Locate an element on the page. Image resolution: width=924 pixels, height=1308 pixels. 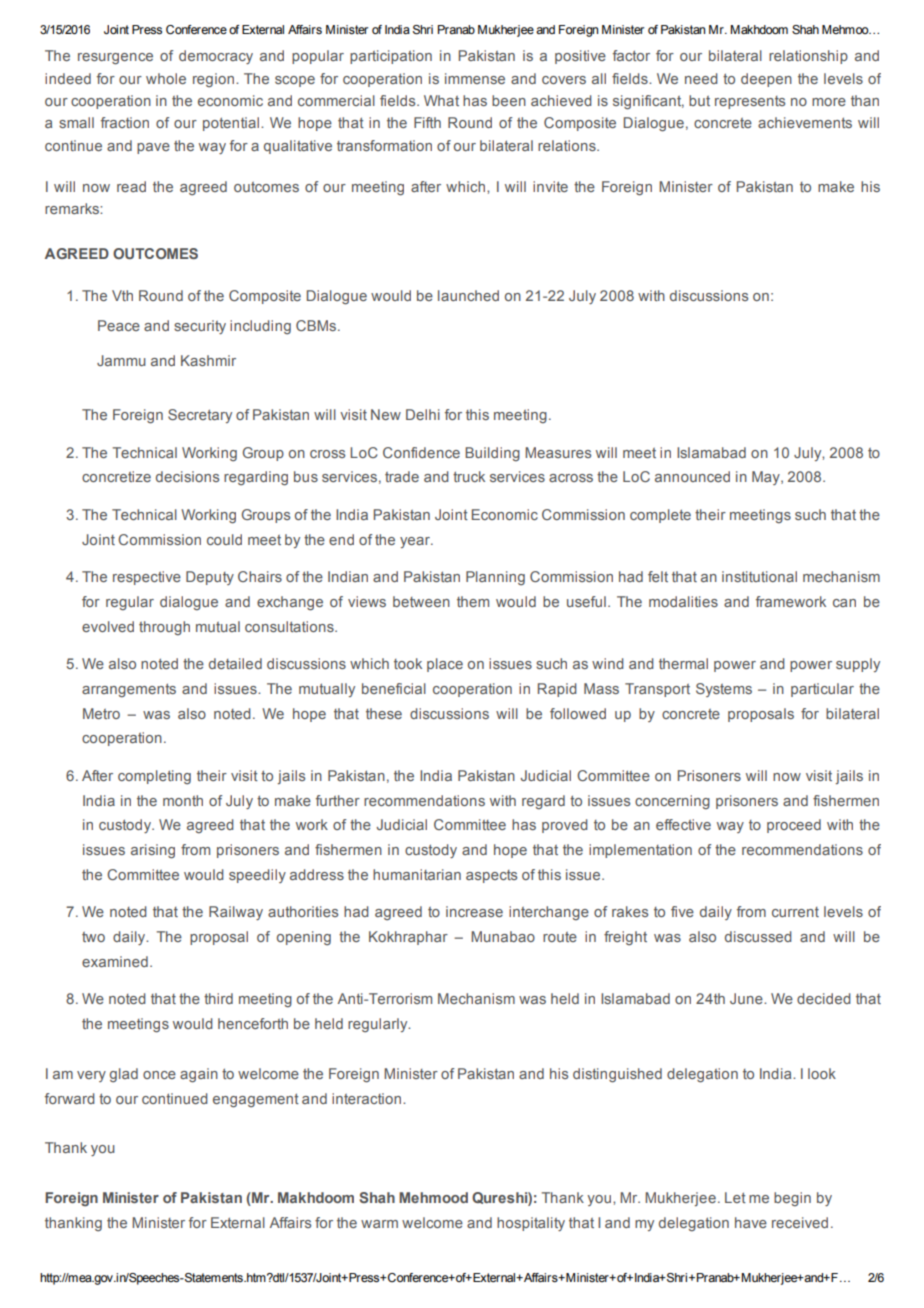
hospitality is located at coordinates (531, 1224).
